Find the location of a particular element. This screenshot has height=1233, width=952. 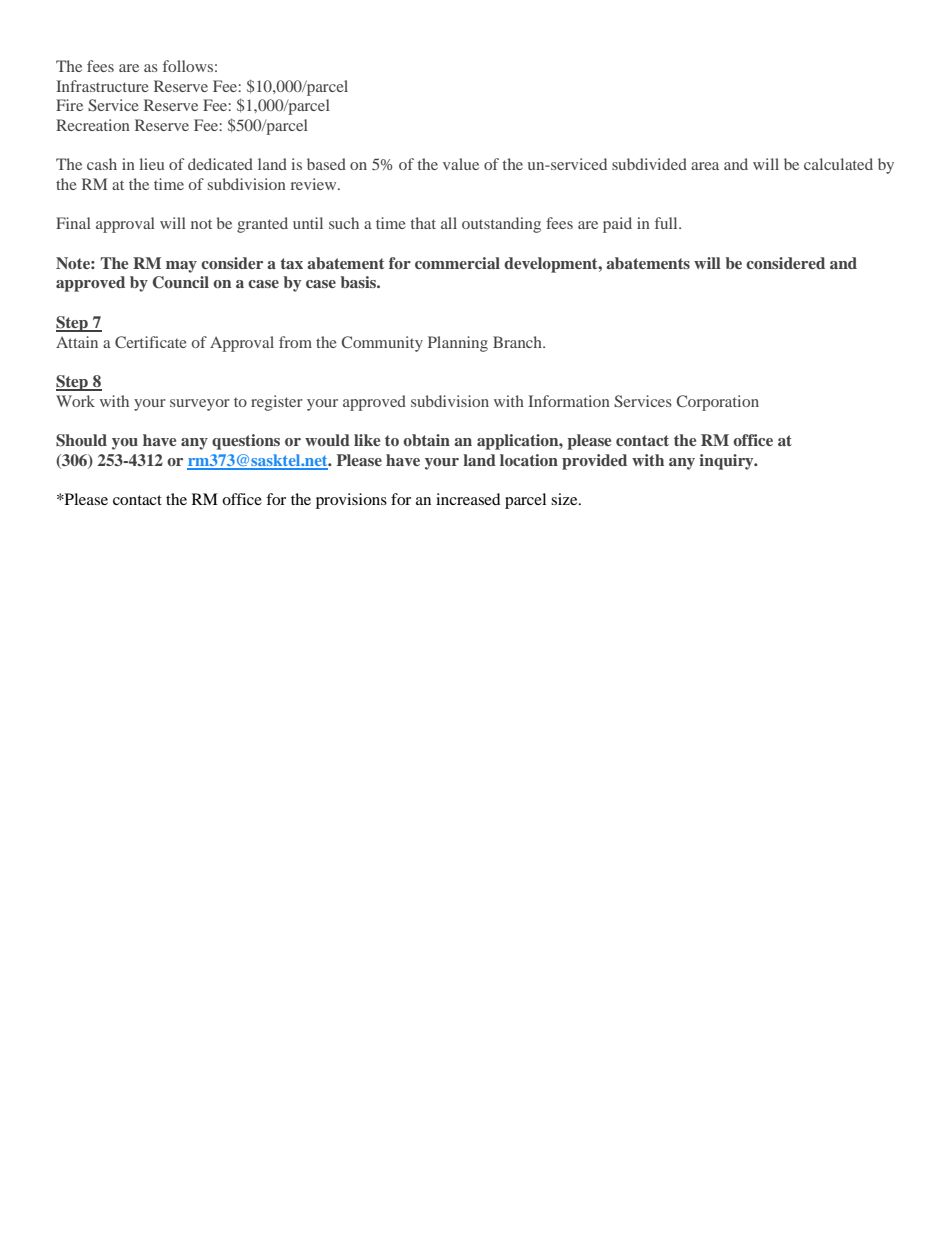

Planning is located at coordinates (458, 344).
